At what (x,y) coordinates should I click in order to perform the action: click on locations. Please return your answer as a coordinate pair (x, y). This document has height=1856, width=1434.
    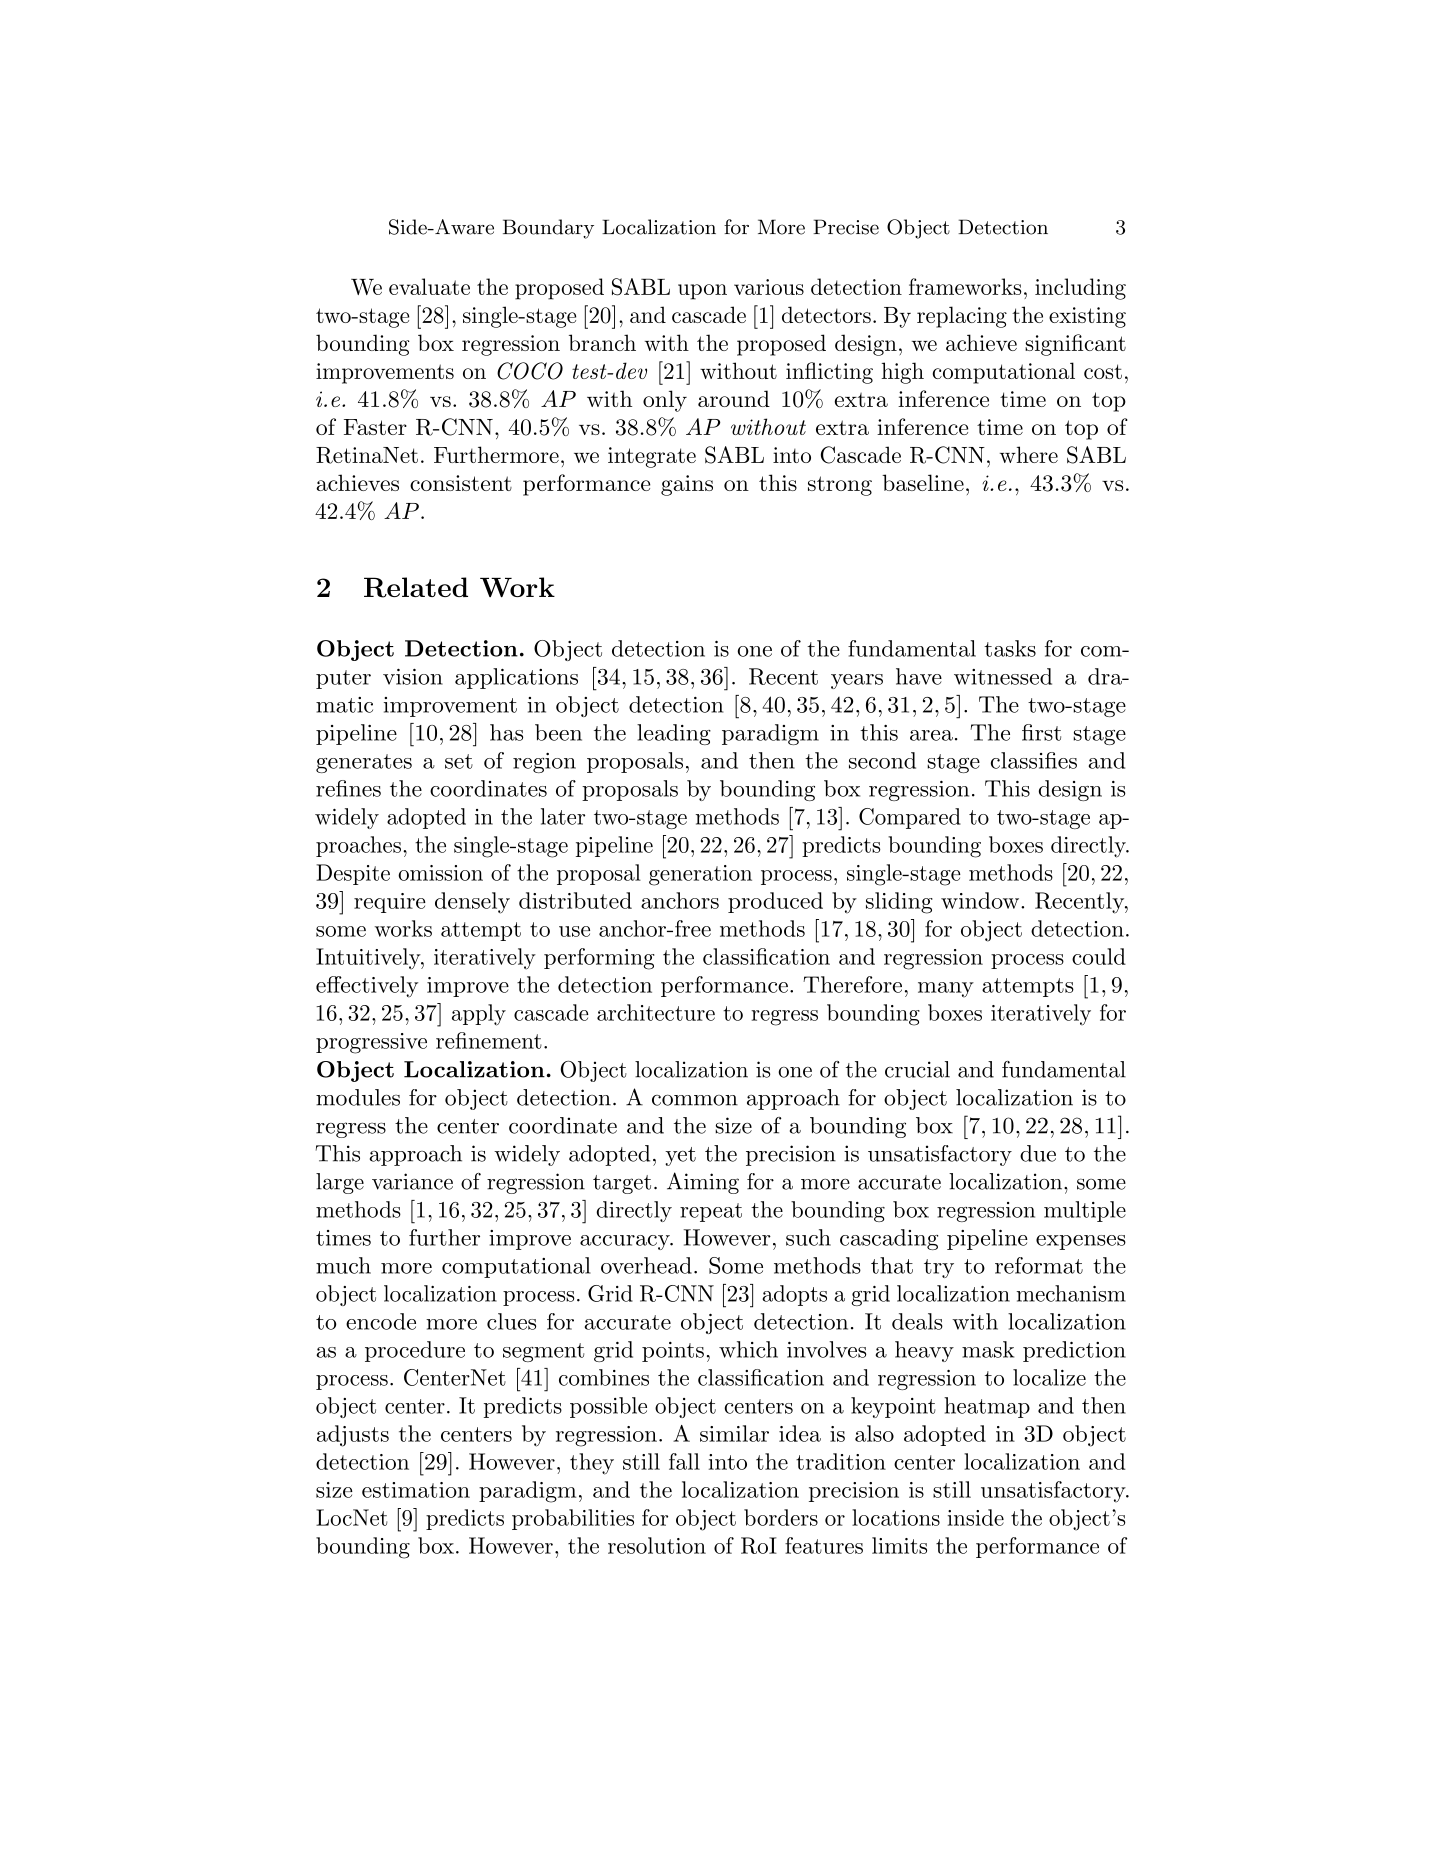
    Looking at the image, I should click on (896, 1517).
